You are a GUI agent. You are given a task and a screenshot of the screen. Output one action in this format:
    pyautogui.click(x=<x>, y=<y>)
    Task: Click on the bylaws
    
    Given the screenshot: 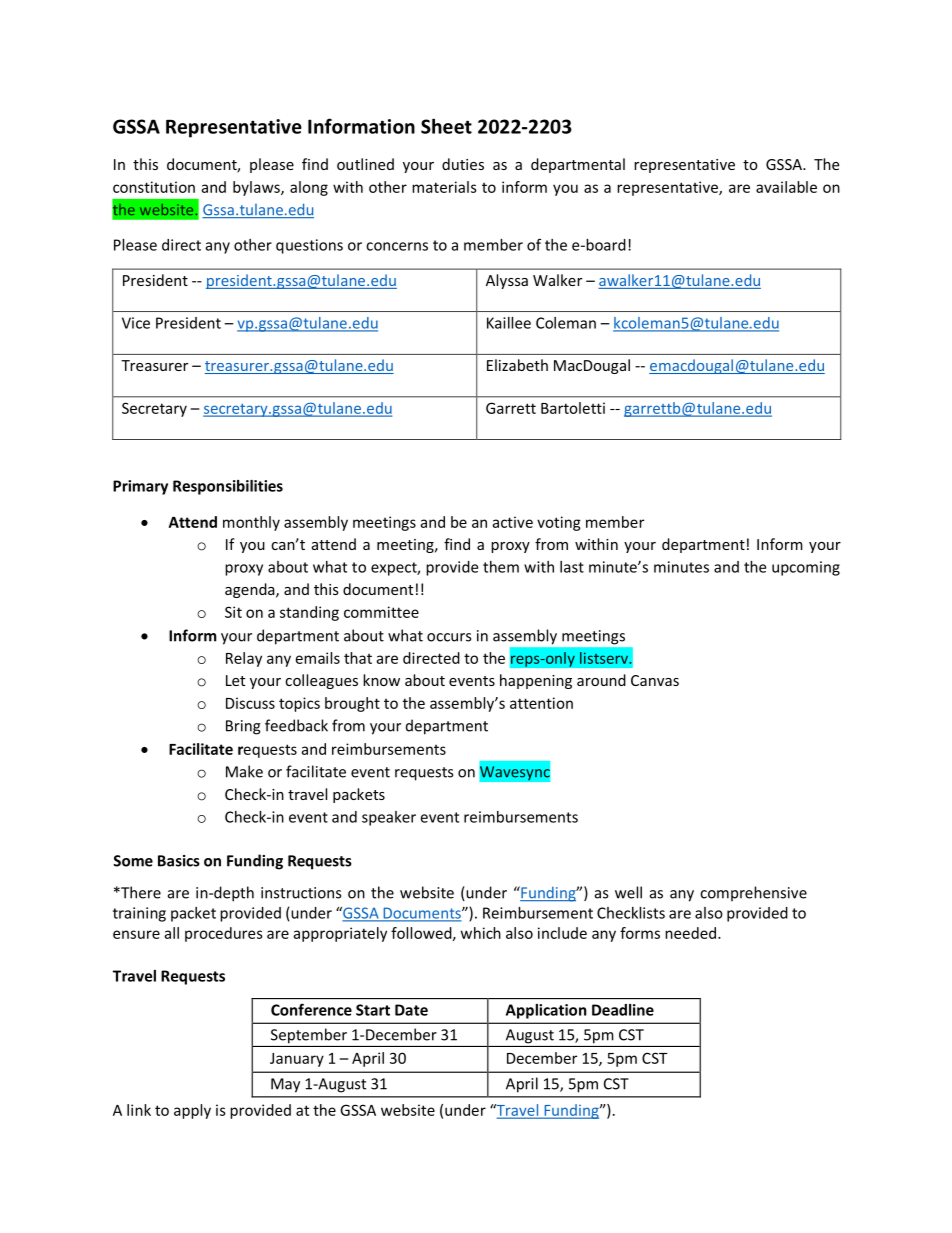 What is the action you would take?
    pyautogui.click(x=257, y=188)
